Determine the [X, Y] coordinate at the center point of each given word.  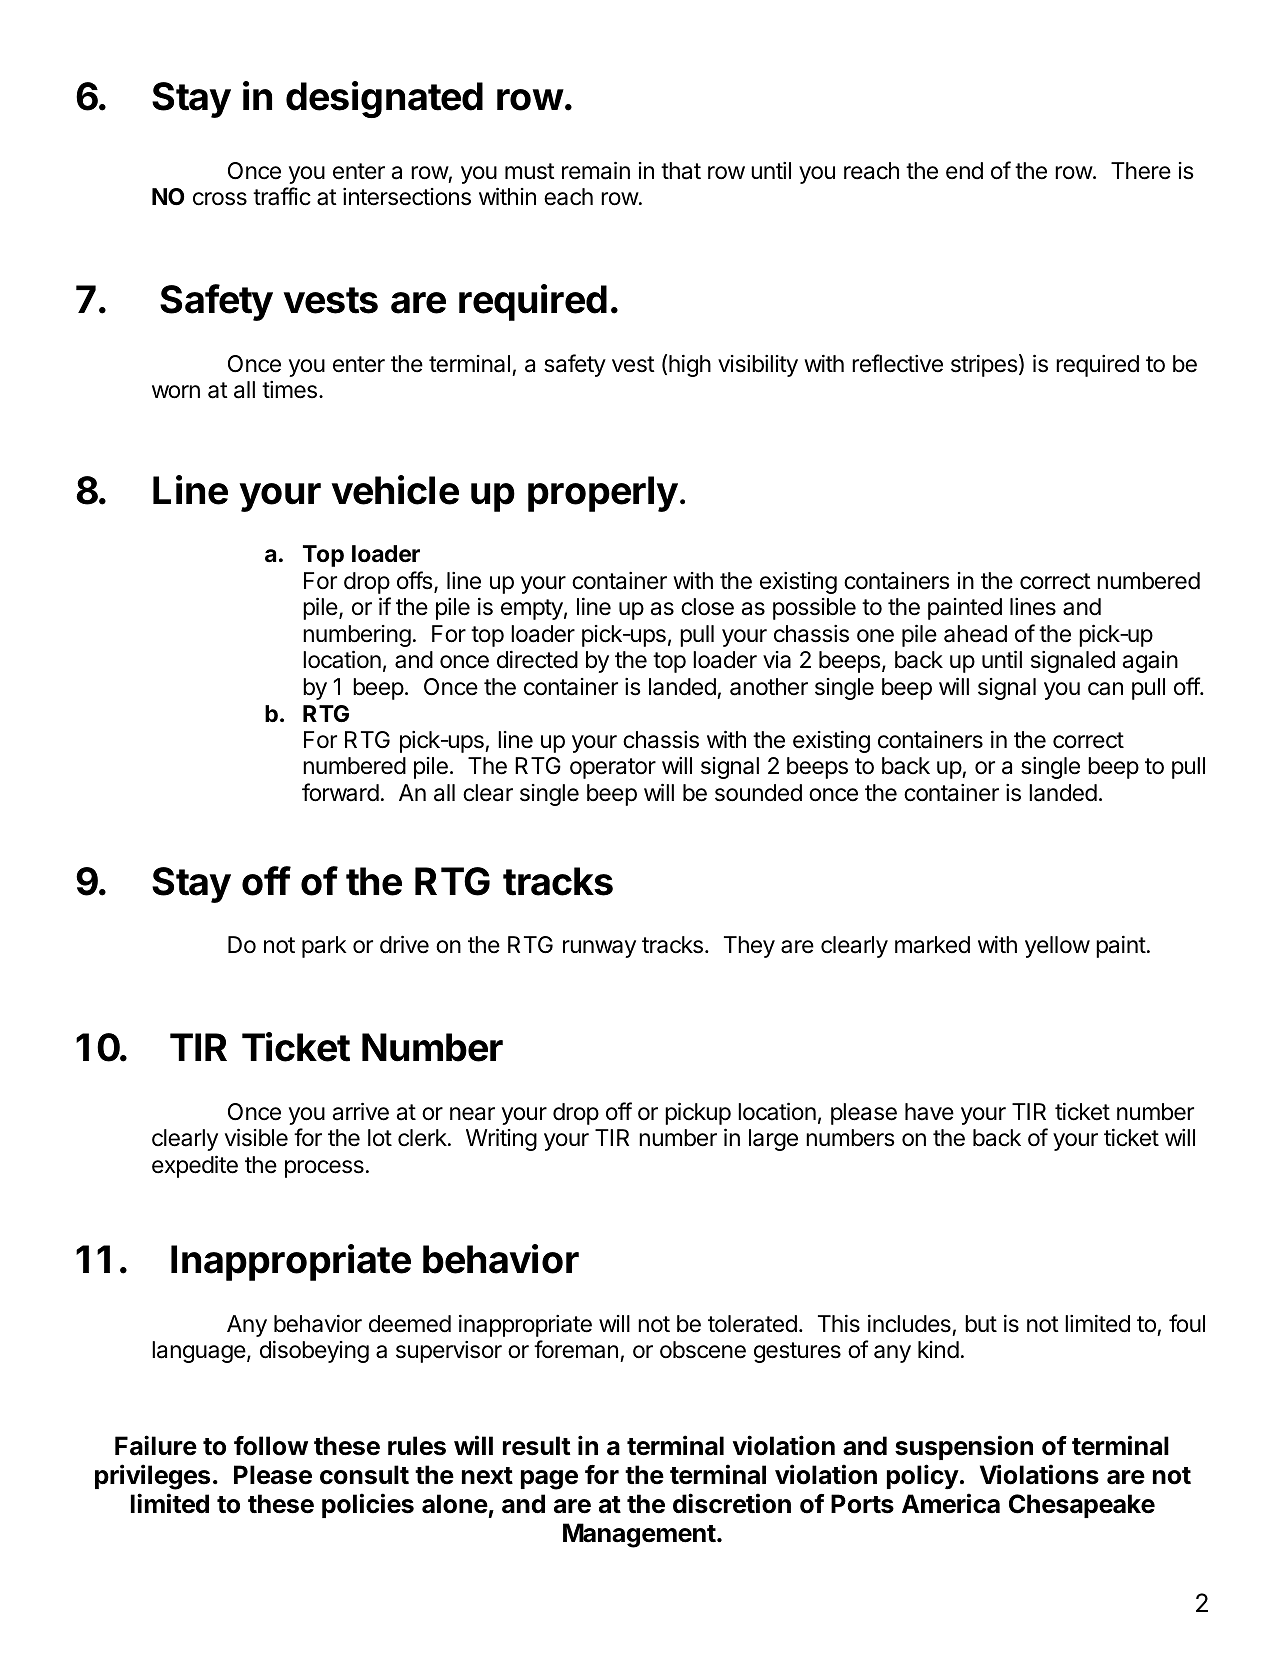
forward [340, 792]
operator [613, 768]
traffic [282, 196]
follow [271, 1446]
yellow [1057, 947]
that [681, 171]
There [1141, 171]
